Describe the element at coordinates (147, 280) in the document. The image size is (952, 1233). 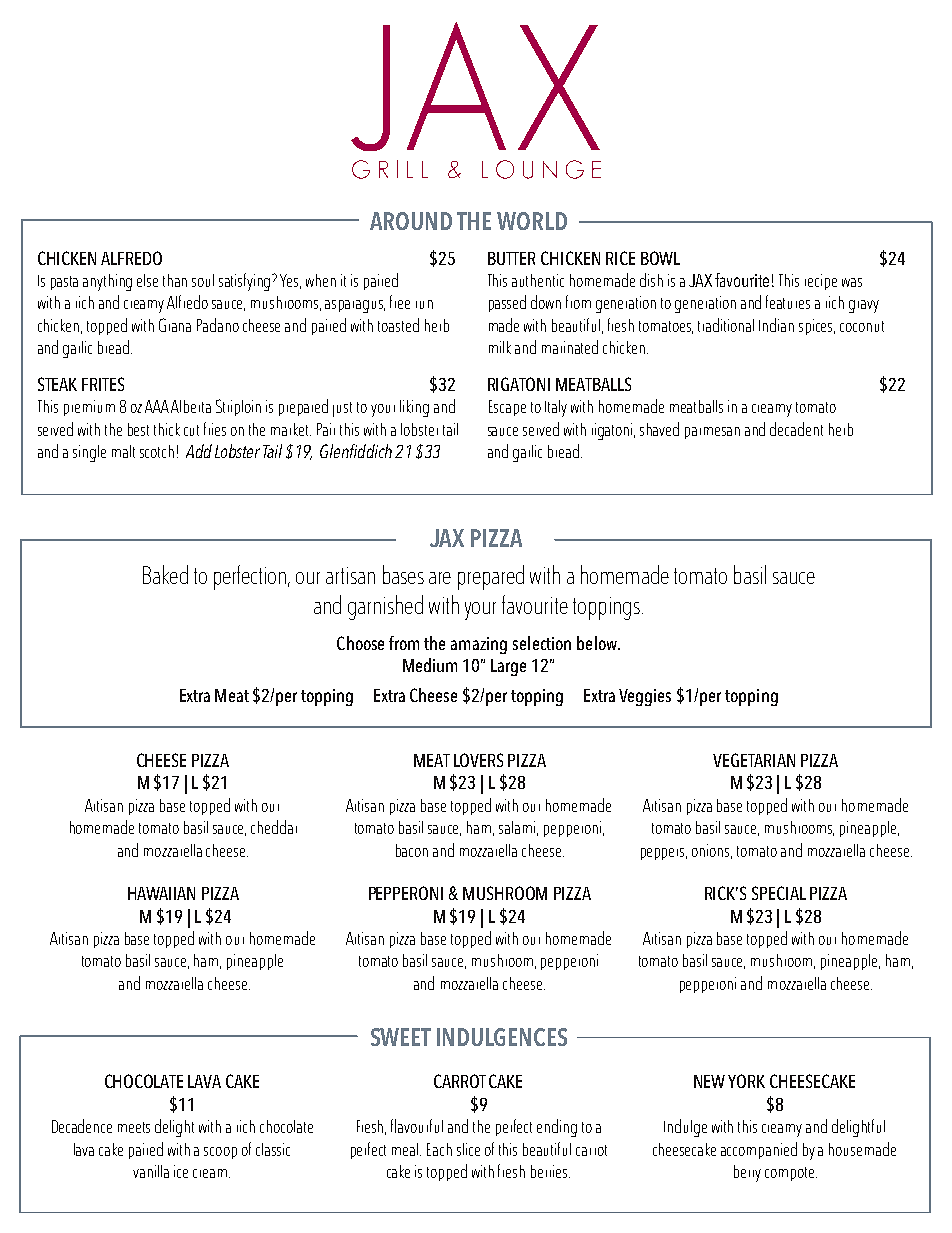
I see `else` at that location.
